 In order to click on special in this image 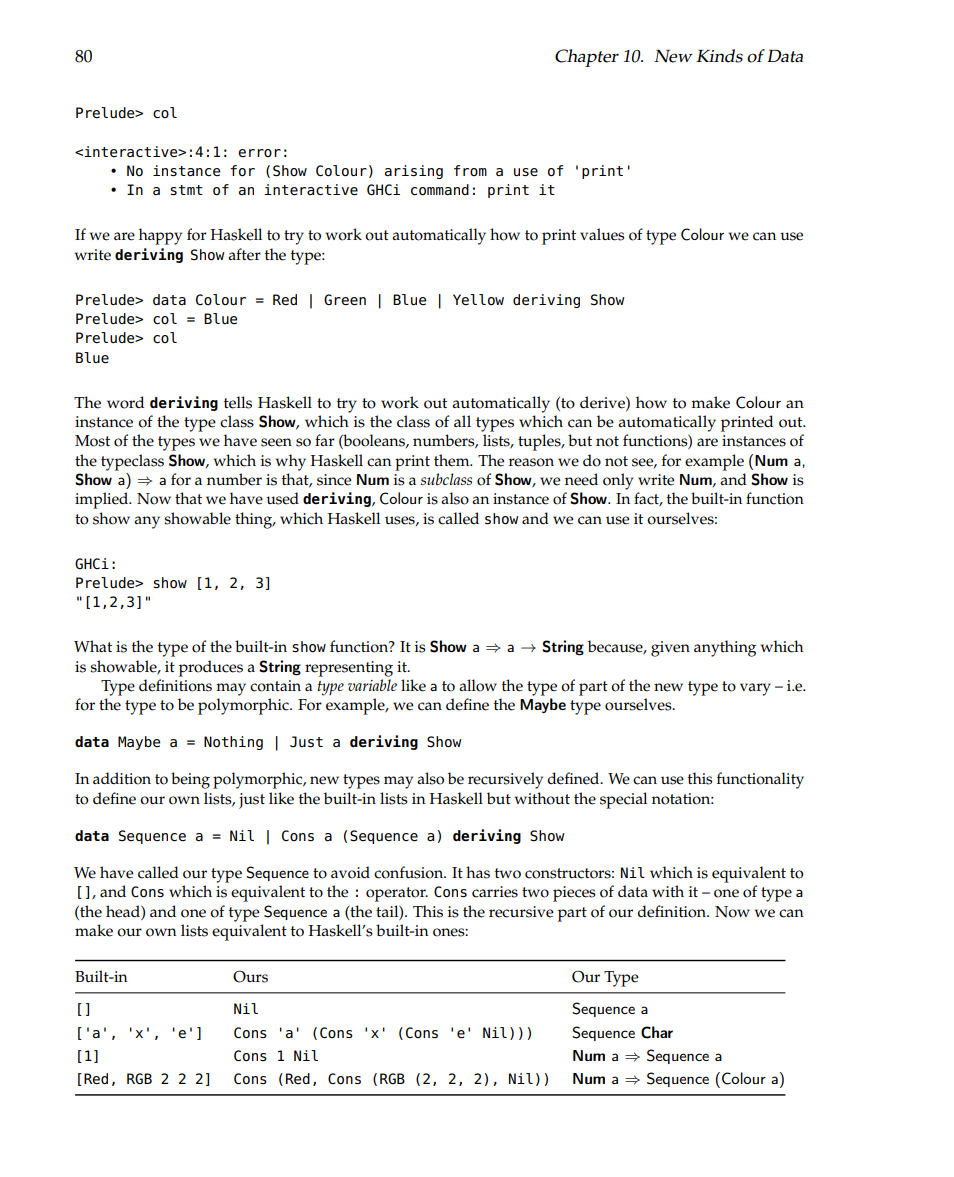, I will do `click(623, 800)`.
